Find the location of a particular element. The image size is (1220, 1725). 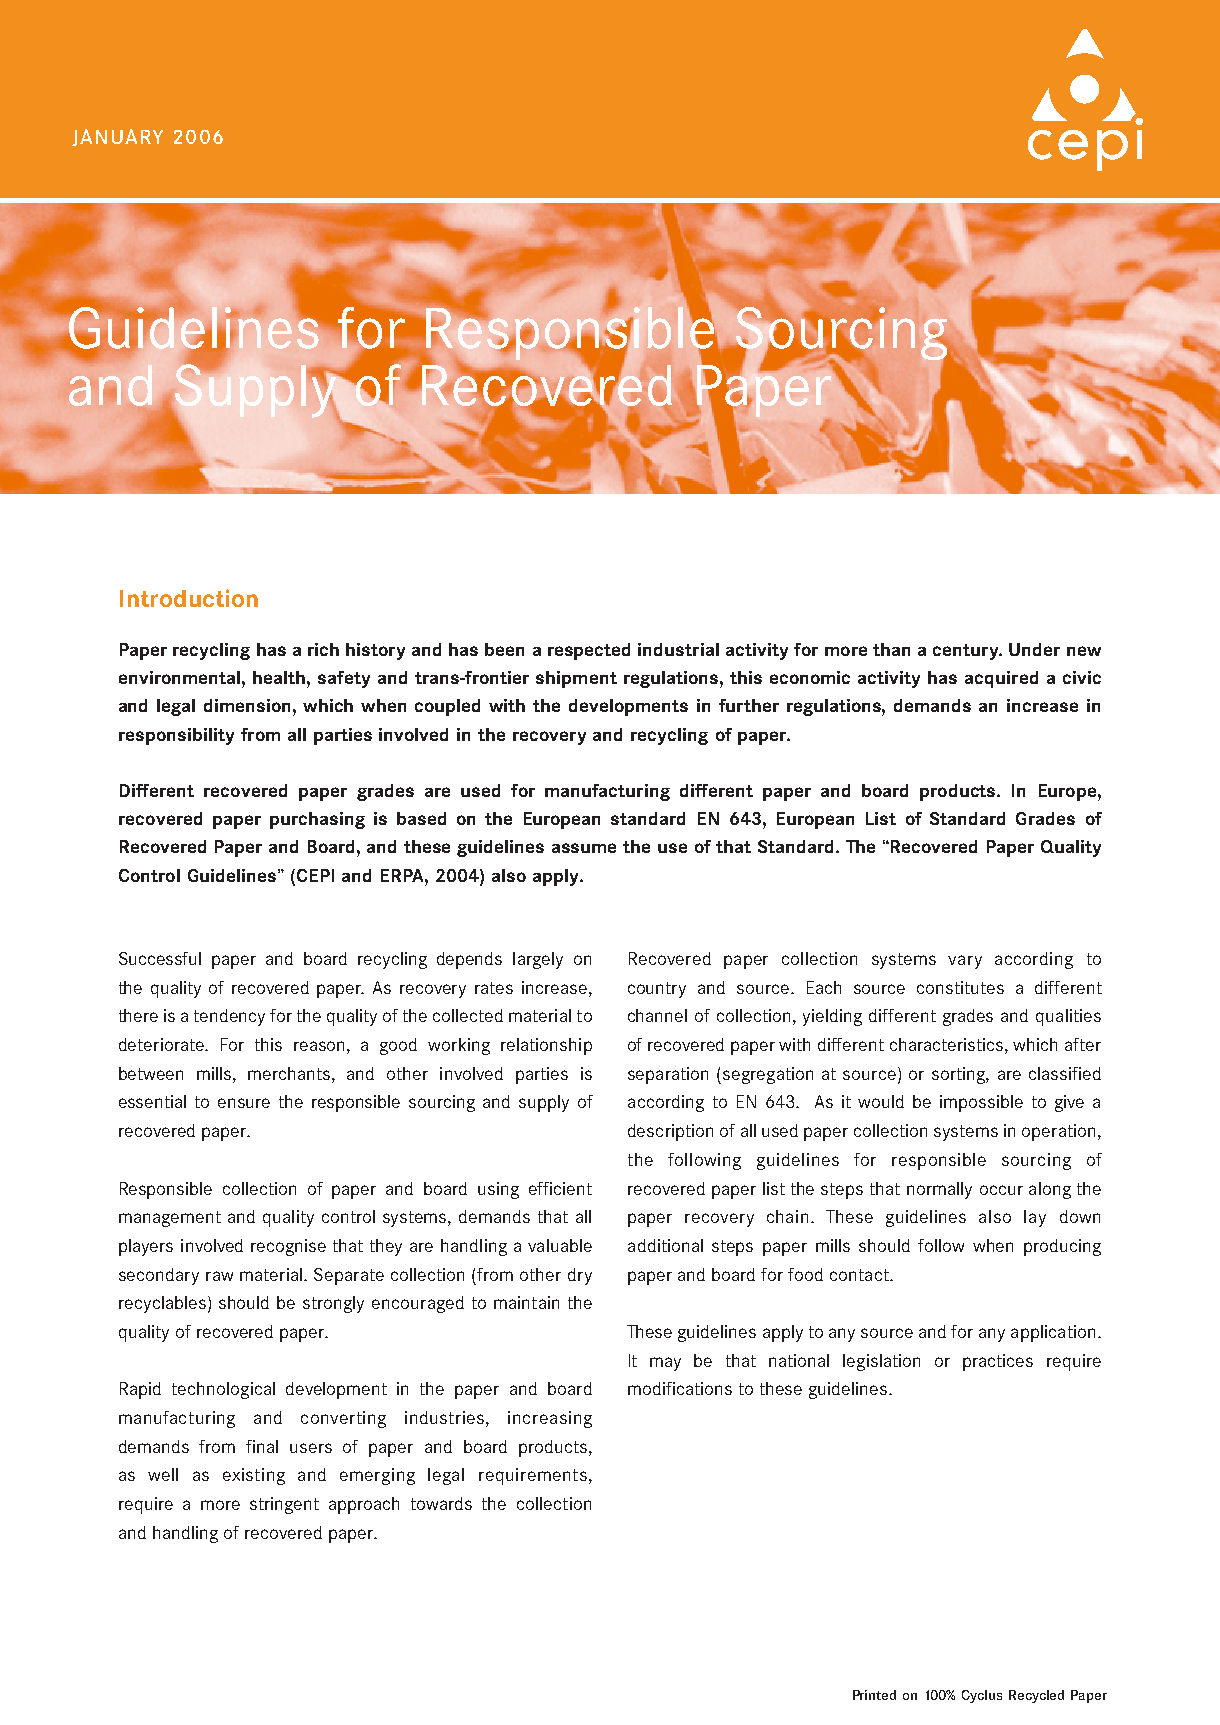

JANUARY is located at coordinates (117, 137).
